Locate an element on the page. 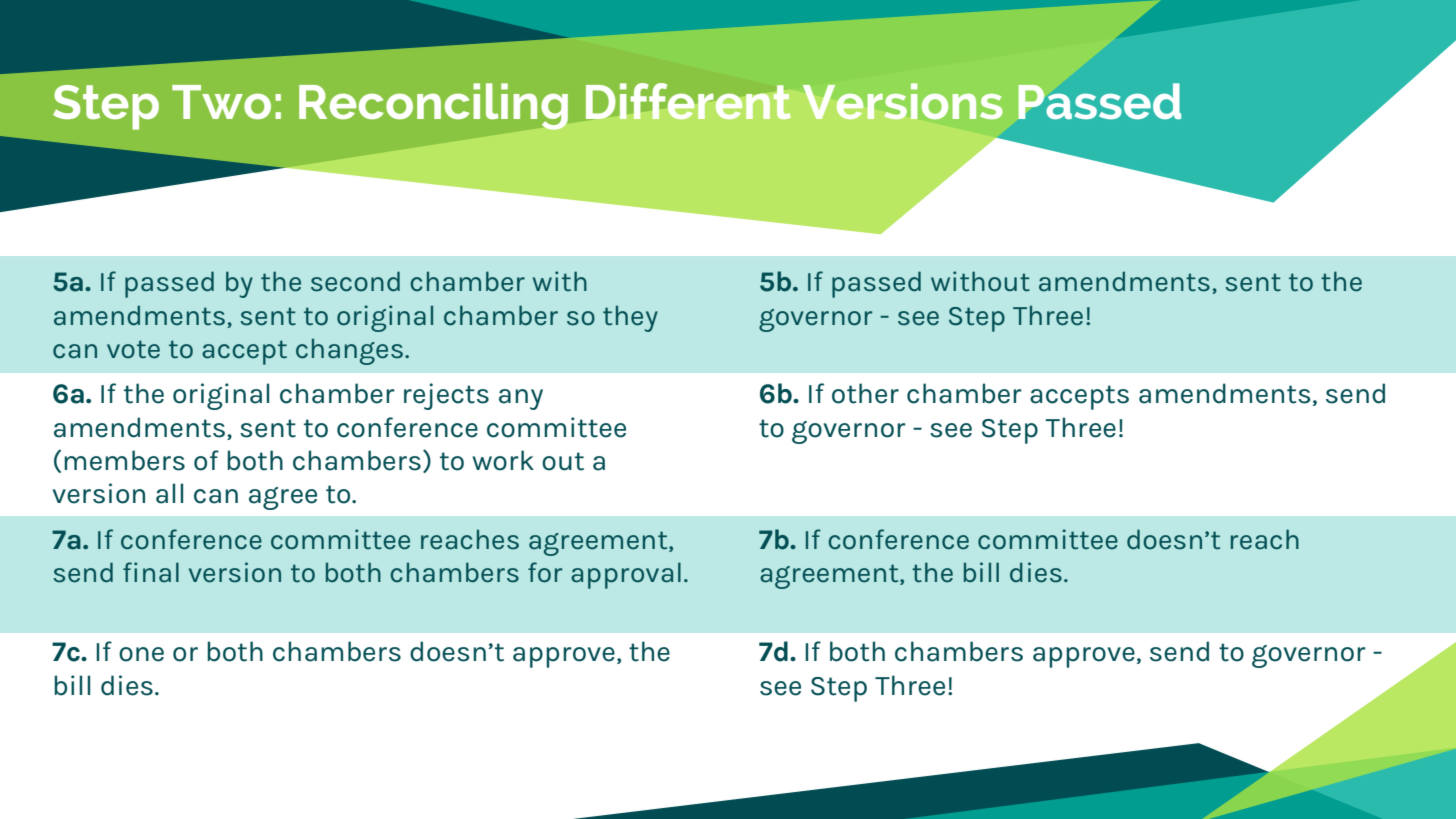  one is located at coordinates (141, 654).
